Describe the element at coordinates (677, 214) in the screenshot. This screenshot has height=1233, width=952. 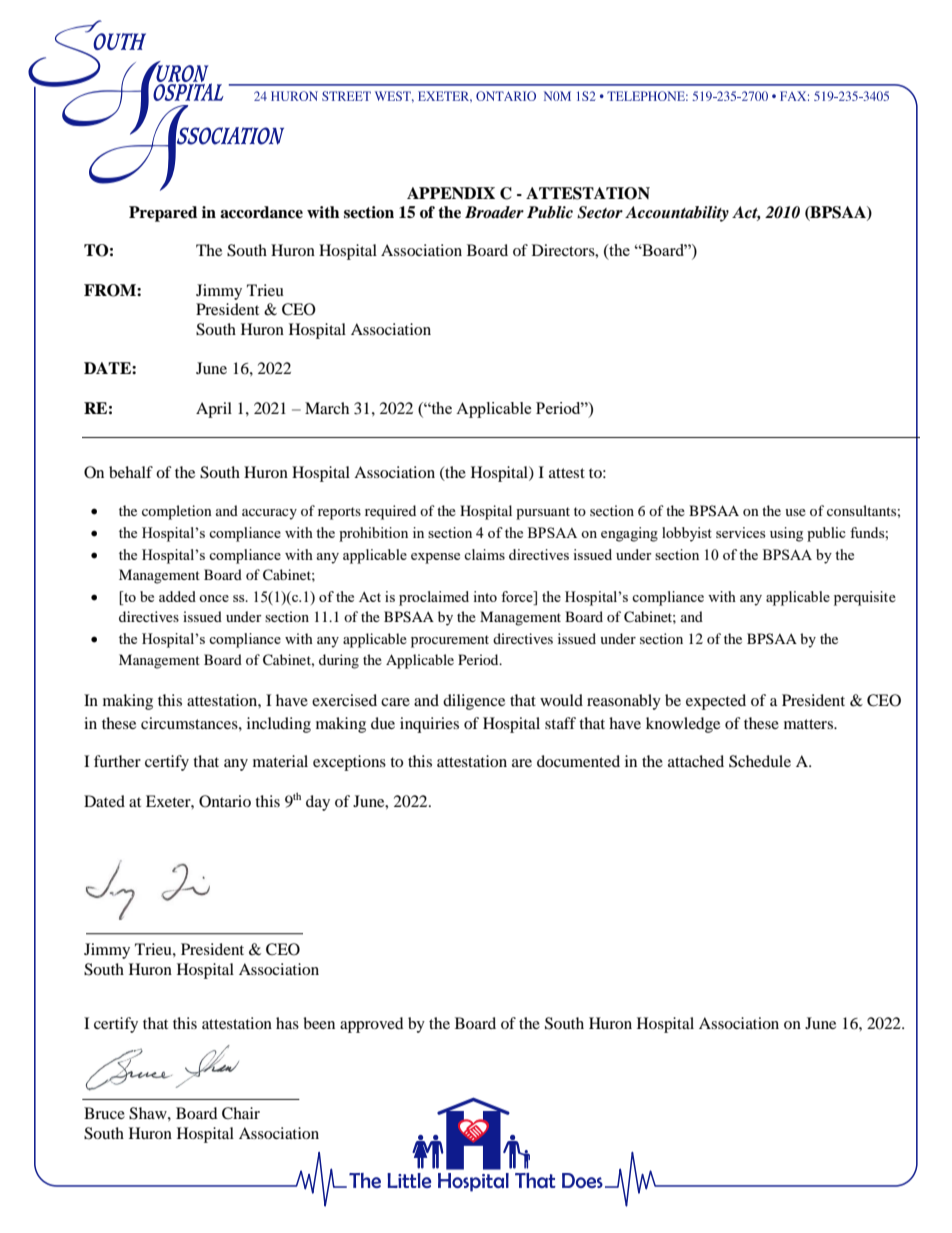
I see `Accountability` at that location.
